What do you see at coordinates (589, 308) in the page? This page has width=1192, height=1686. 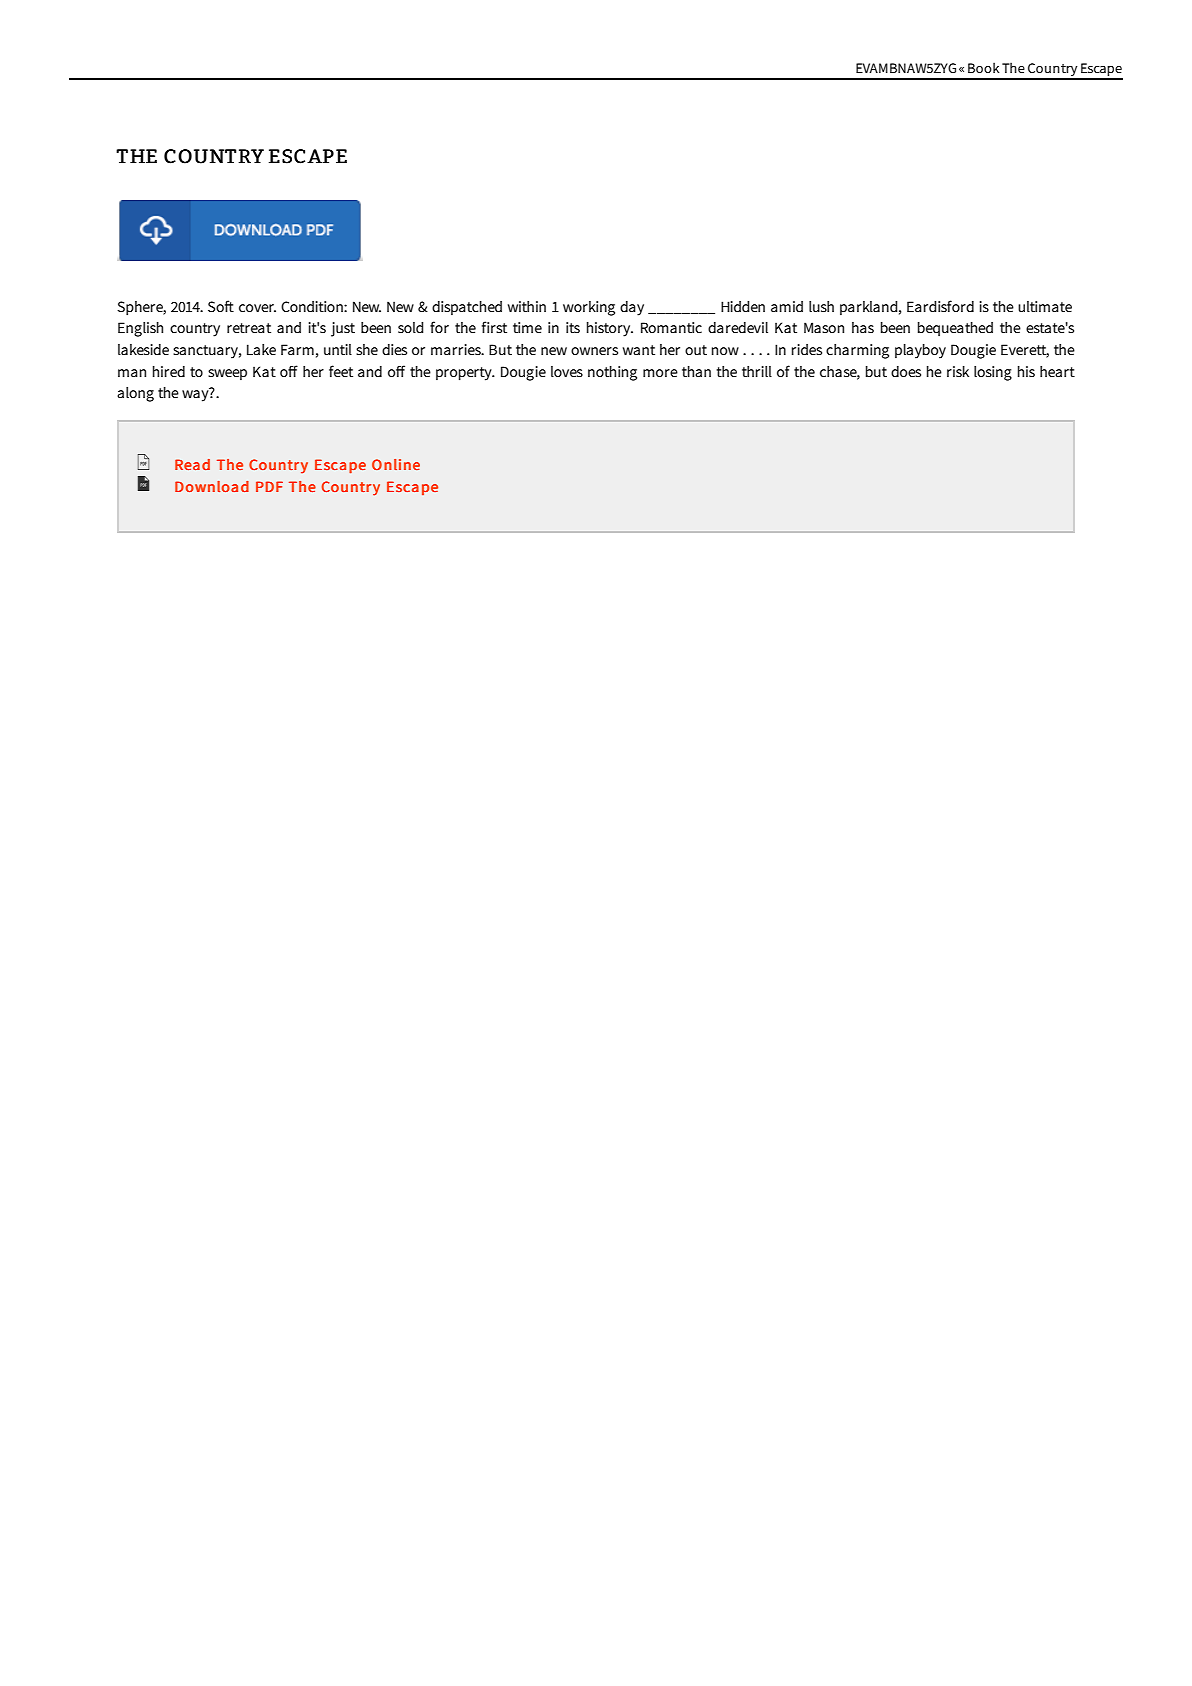 I see `working` at bounding box center [589, 308].
